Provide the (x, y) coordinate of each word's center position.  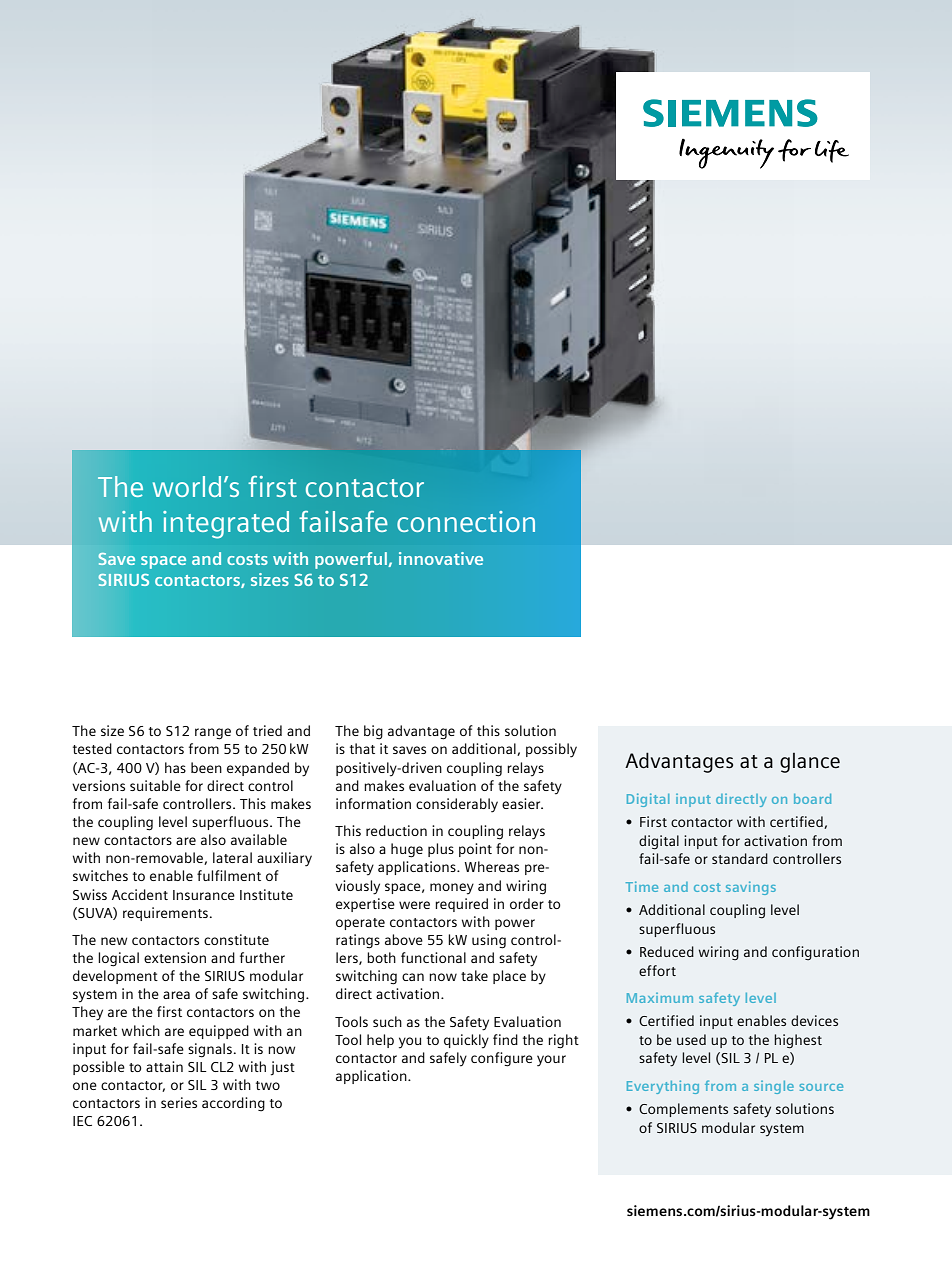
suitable (155, 785)
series (179, 1102)
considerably (457, 805)
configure (502, 1059)
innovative (441, 558)
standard (740, 858)
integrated (226, 525)
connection (466, 521)
